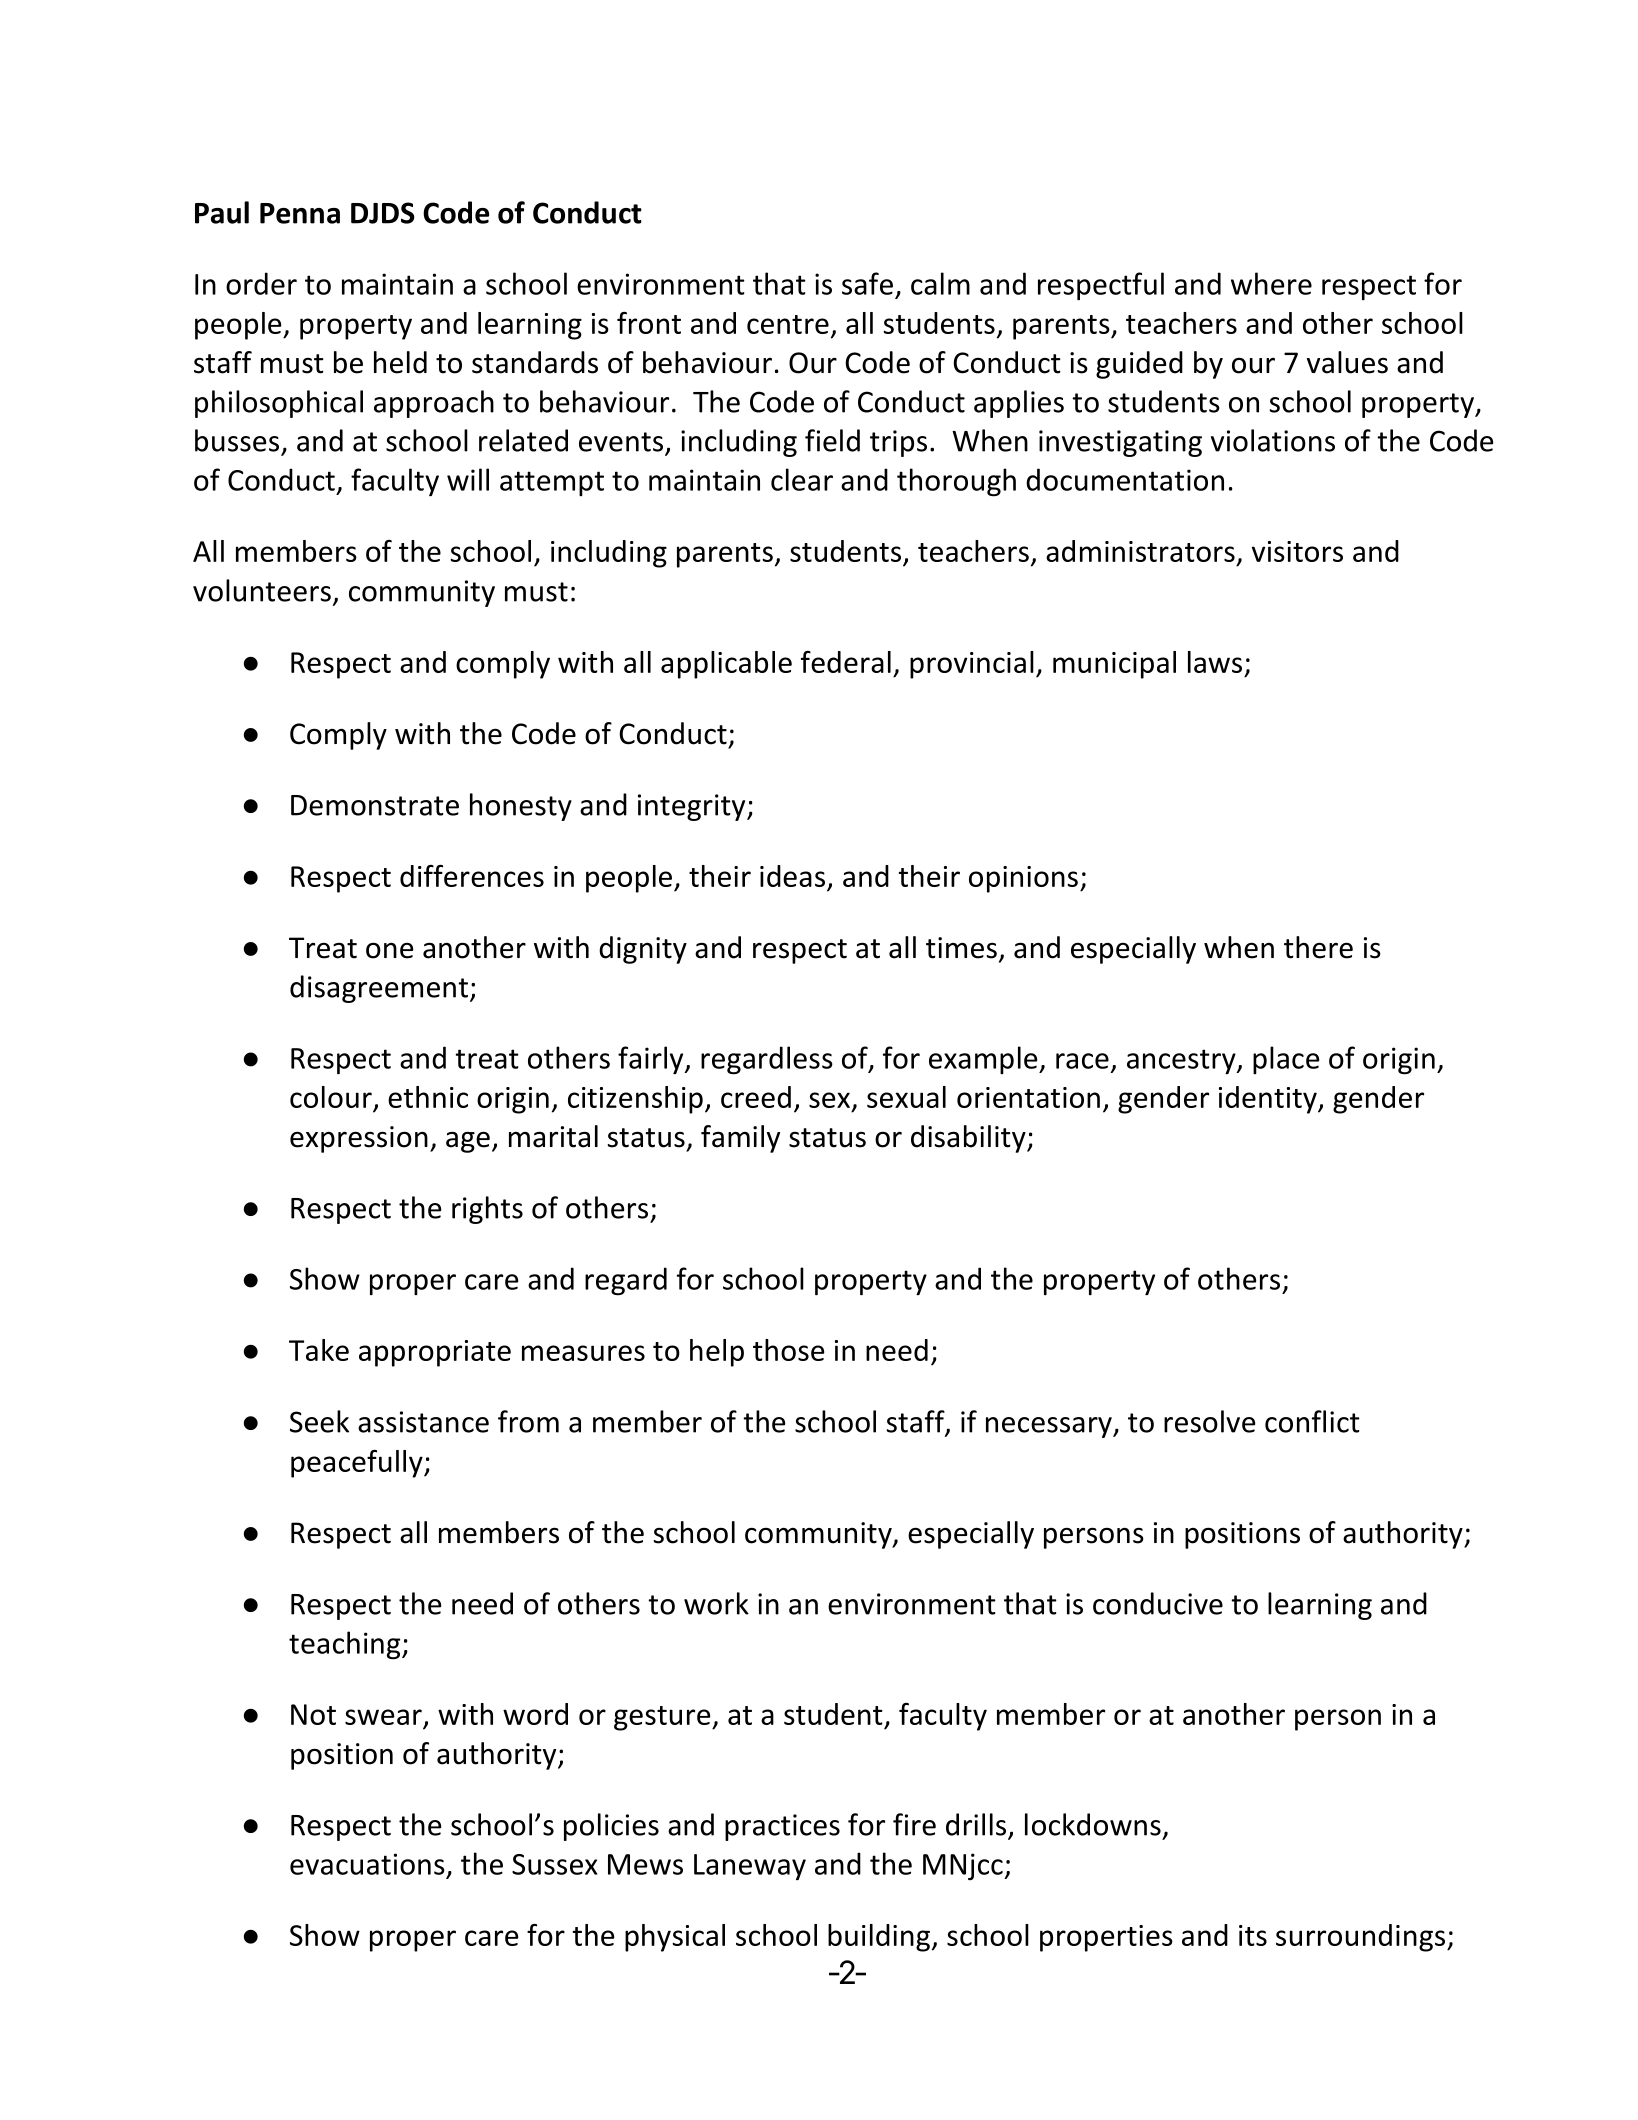  Describe the element at coordinates (867, 283) in the screenshot. I see `safe` at that location.
